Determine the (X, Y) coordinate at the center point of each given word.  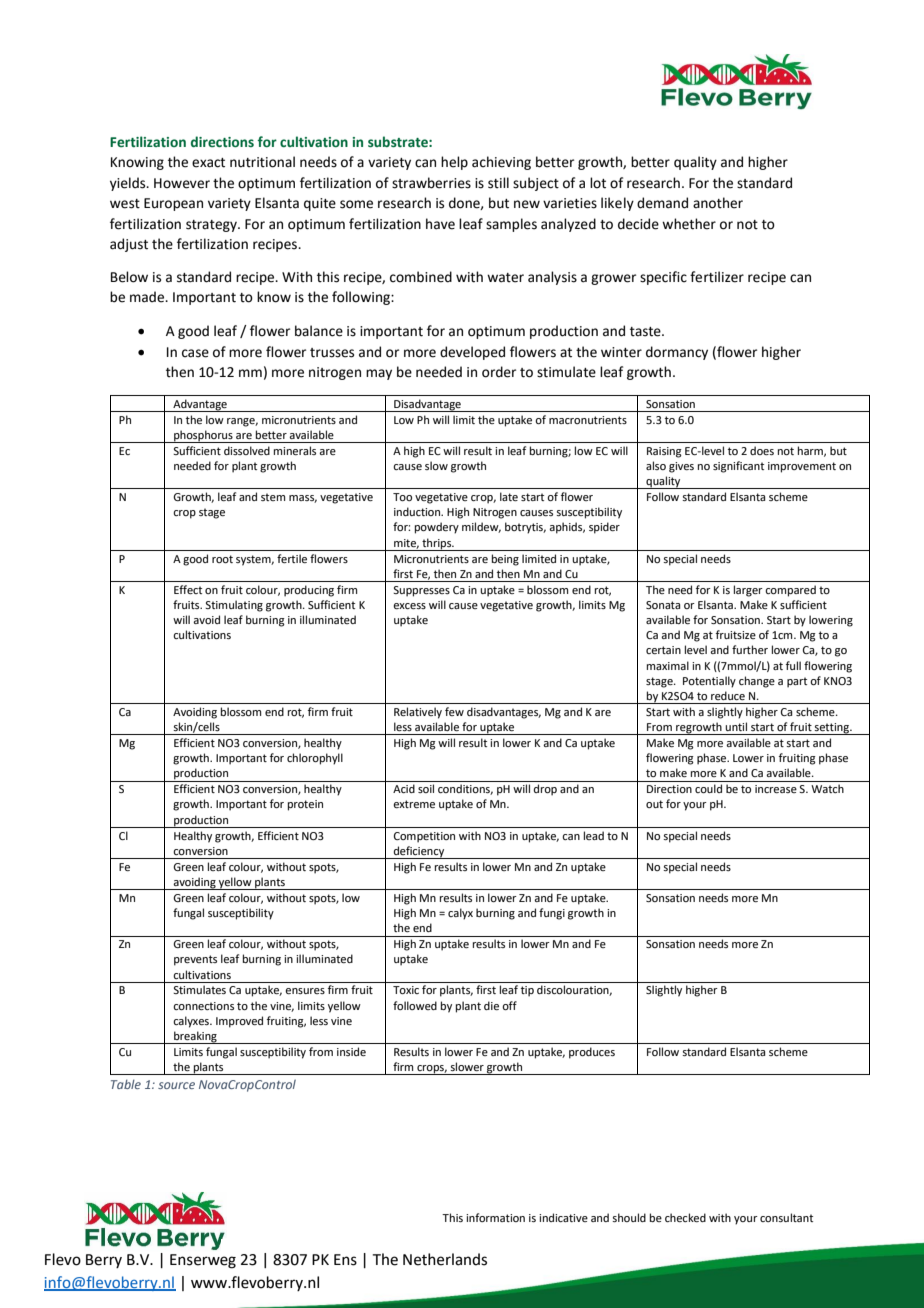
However (182, 183)
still (498, 183)
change (757, 682)
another (718, 203)
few (454, 711)
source (176, 1085)
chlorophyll (315, 759)
